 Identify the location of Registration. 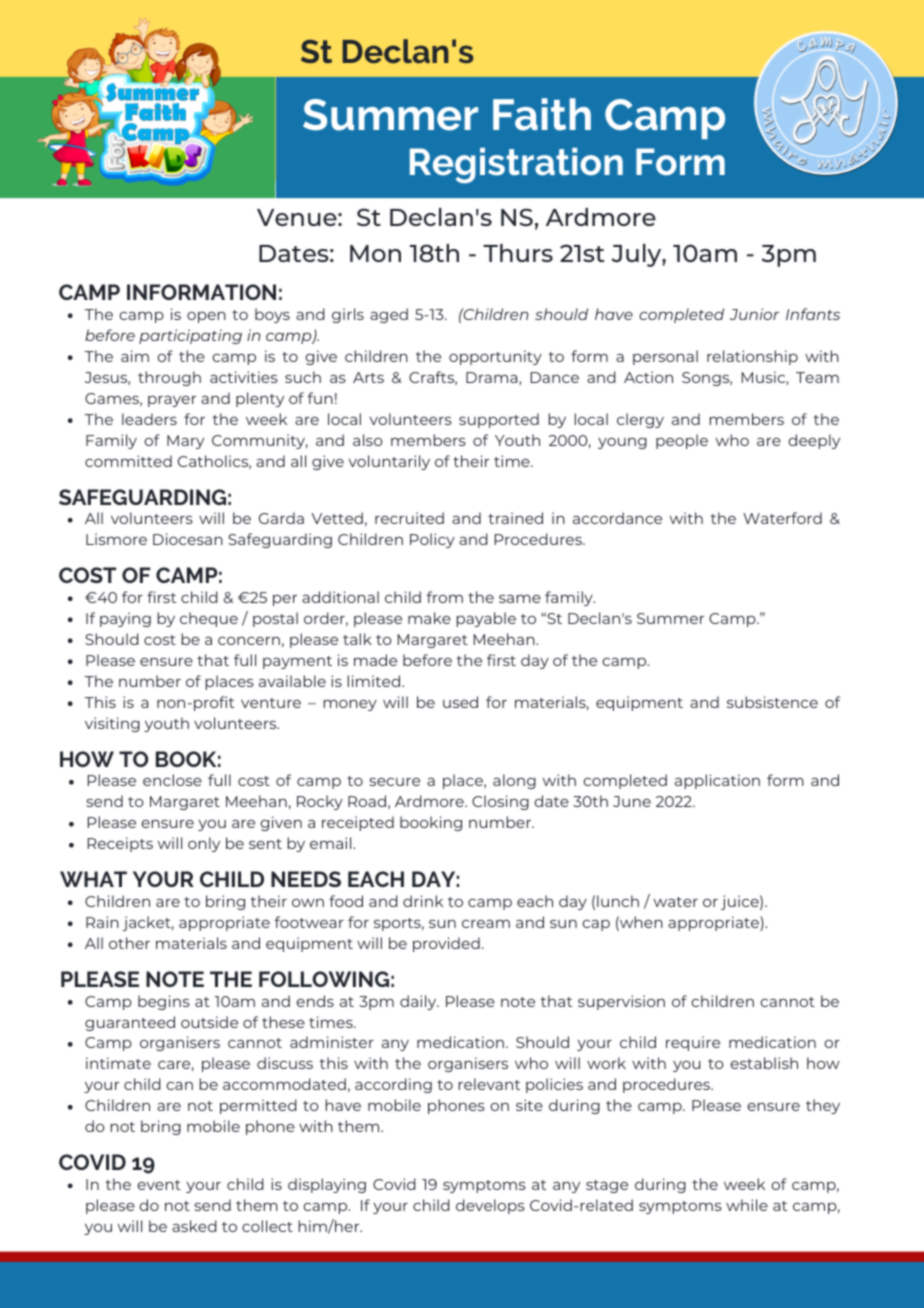
(516, 165).
